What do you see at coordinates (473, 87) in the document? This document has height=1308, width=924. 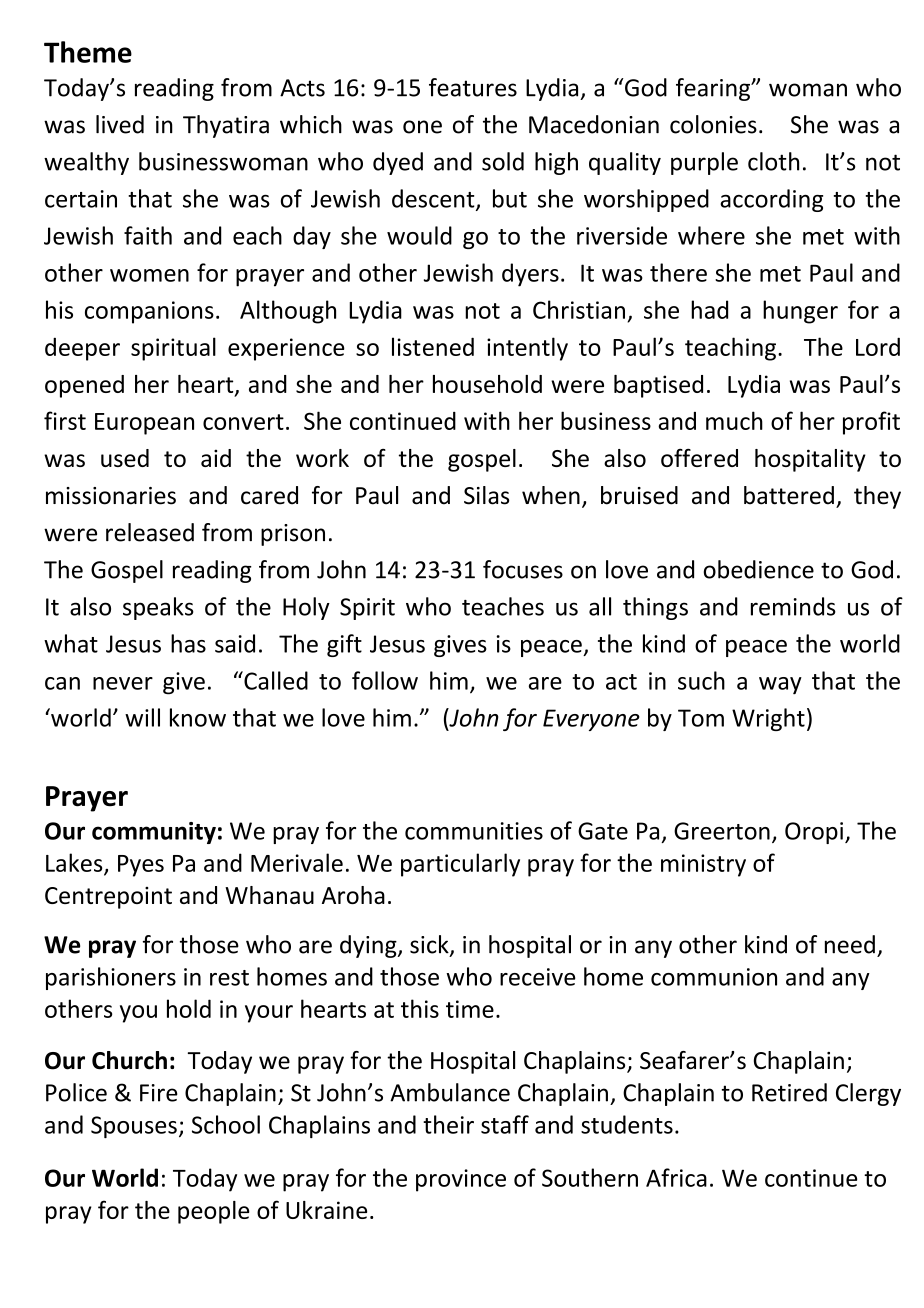 I see `features` at bounding box center [473, 87].
